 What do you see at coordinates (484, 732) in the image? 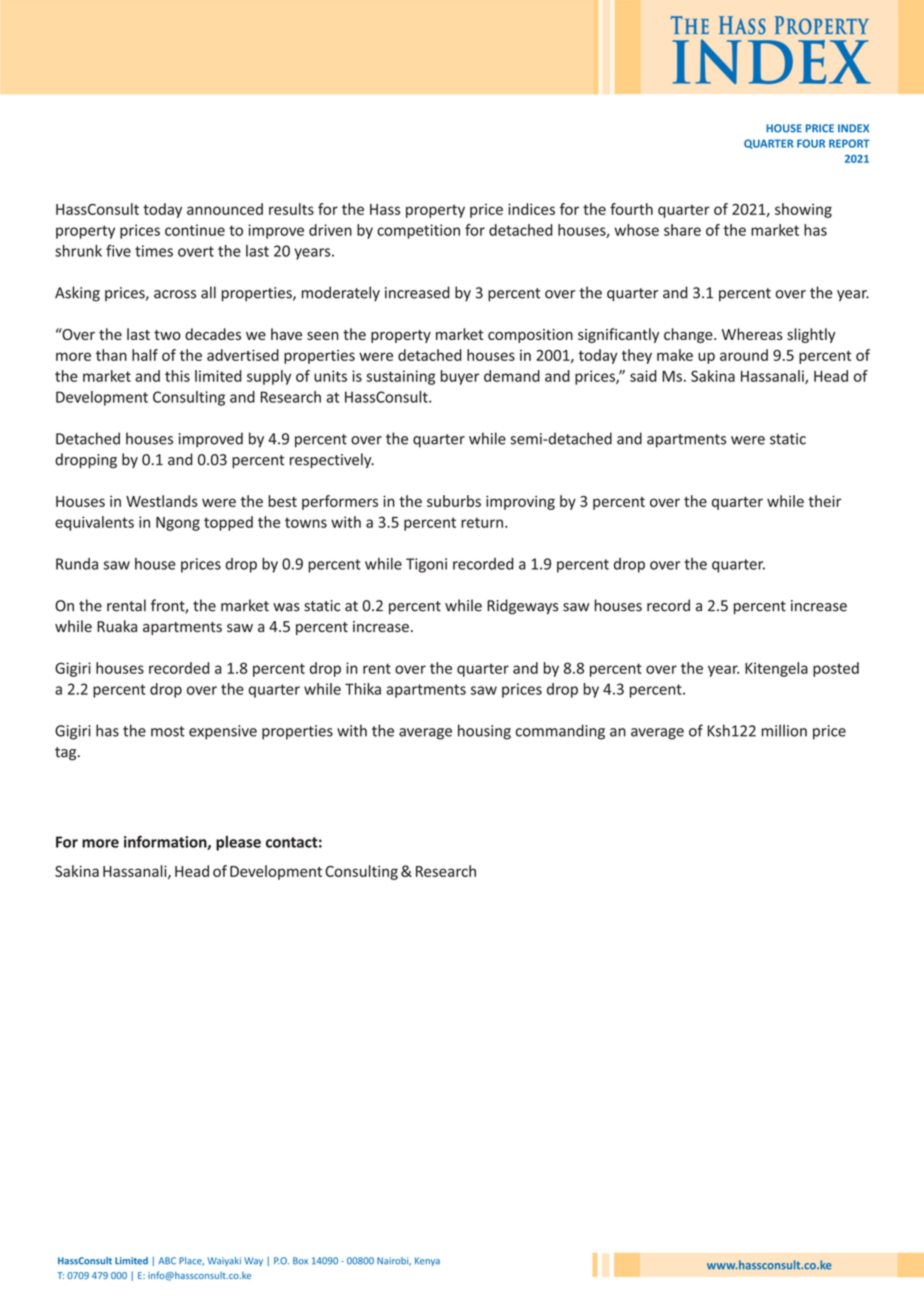
I see `housing` at bounding box center [484, 732].
